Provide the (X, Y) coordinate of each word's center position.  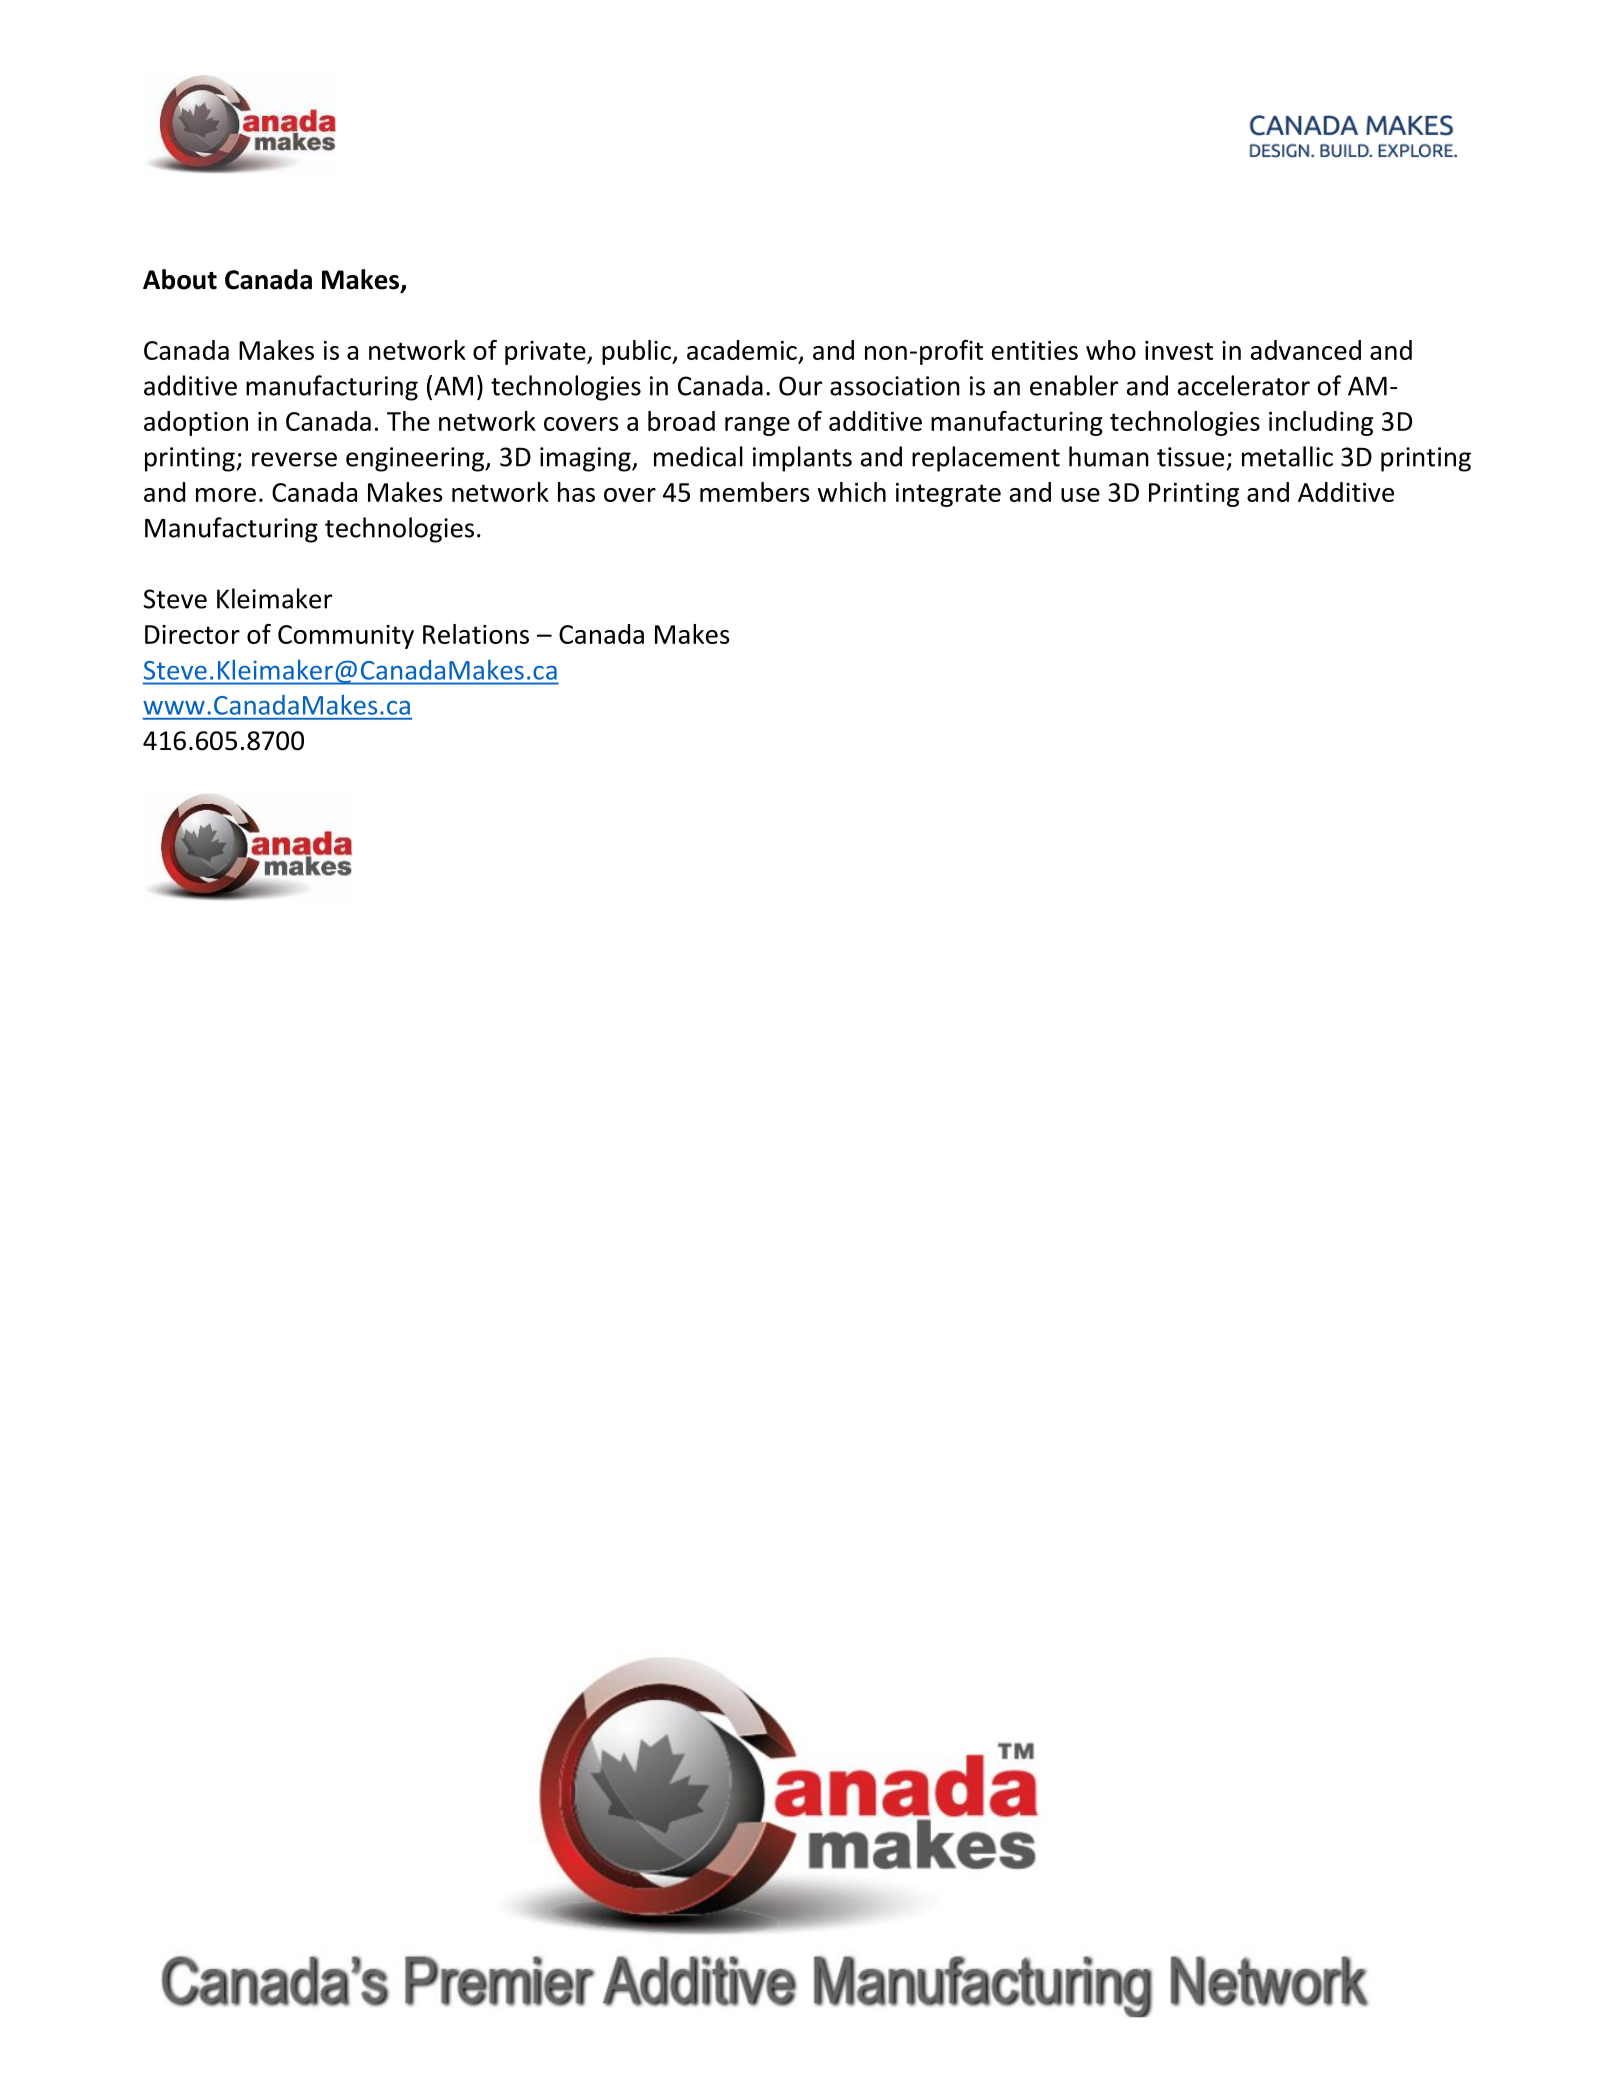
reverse (294, 459)
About (180, 279)
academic (742, 350)
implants (802, 459)
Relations (476, 634)
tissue (1190, 457)
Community (346, 637)
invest (1179, 350)
